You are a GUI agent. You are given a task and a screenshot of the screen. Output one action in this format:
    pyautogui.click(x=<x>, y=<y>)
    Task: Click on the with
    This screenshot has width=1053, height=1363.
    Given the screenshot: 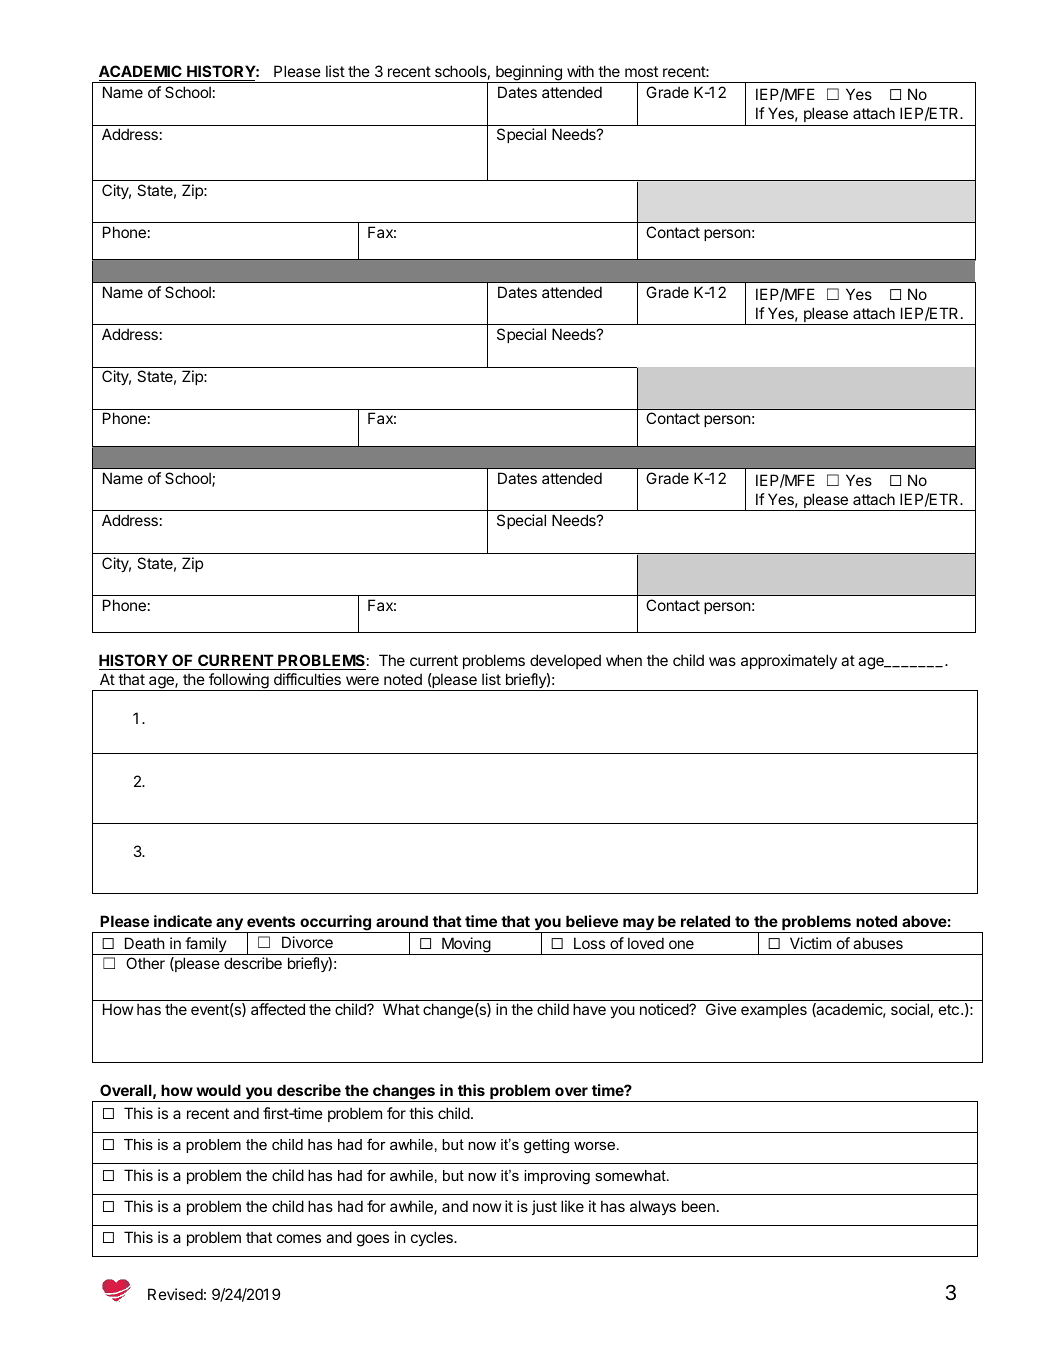 What is the action you would take?
    pyautogui.click(x=580, y=71)
